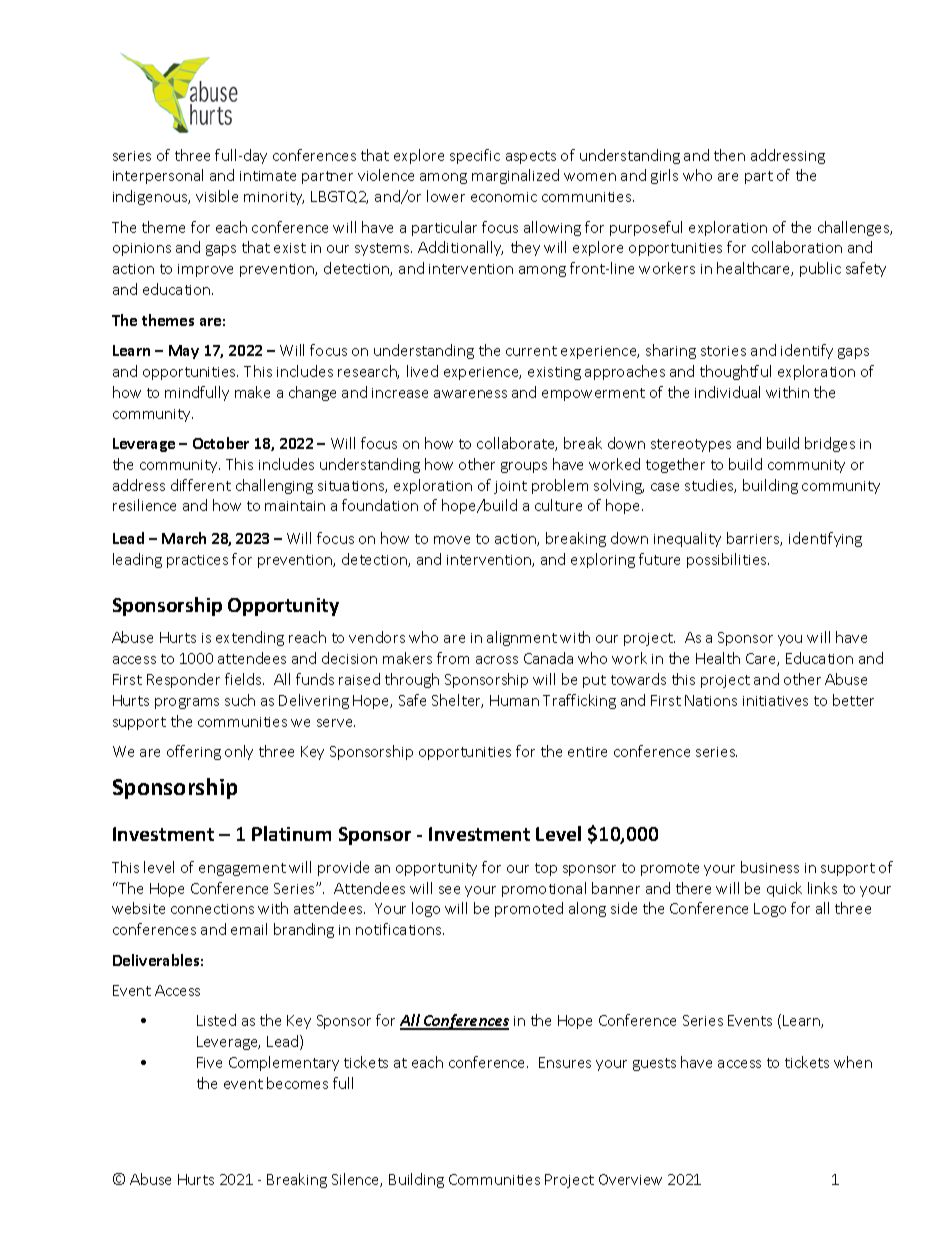 The image size is (952, 1233). I want to click on Ensures, so click(565, 1062).
